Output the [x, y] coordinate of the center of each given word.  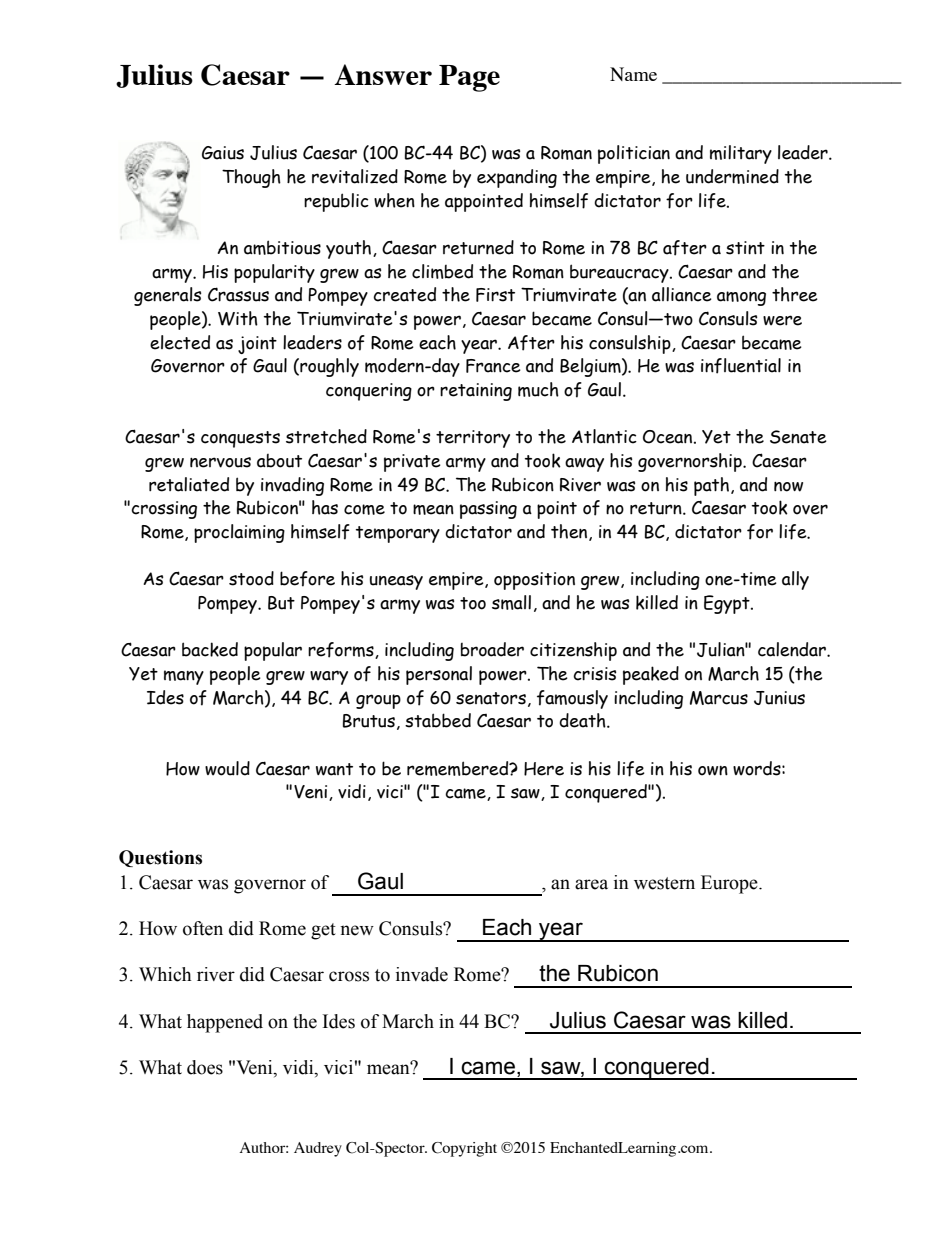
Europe [730, 884]
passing [488, 510]
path [711, 486]
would [227, 768]
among [741, 298]
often [203, 928]
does [205, 1067]
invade [422, 974]
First [495, 295]
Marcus [719, 698]
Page [469, 78]
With [238, 318]
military [741, 154]
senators [491, 698]
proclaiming [239, 533]
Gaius [223, 153]
